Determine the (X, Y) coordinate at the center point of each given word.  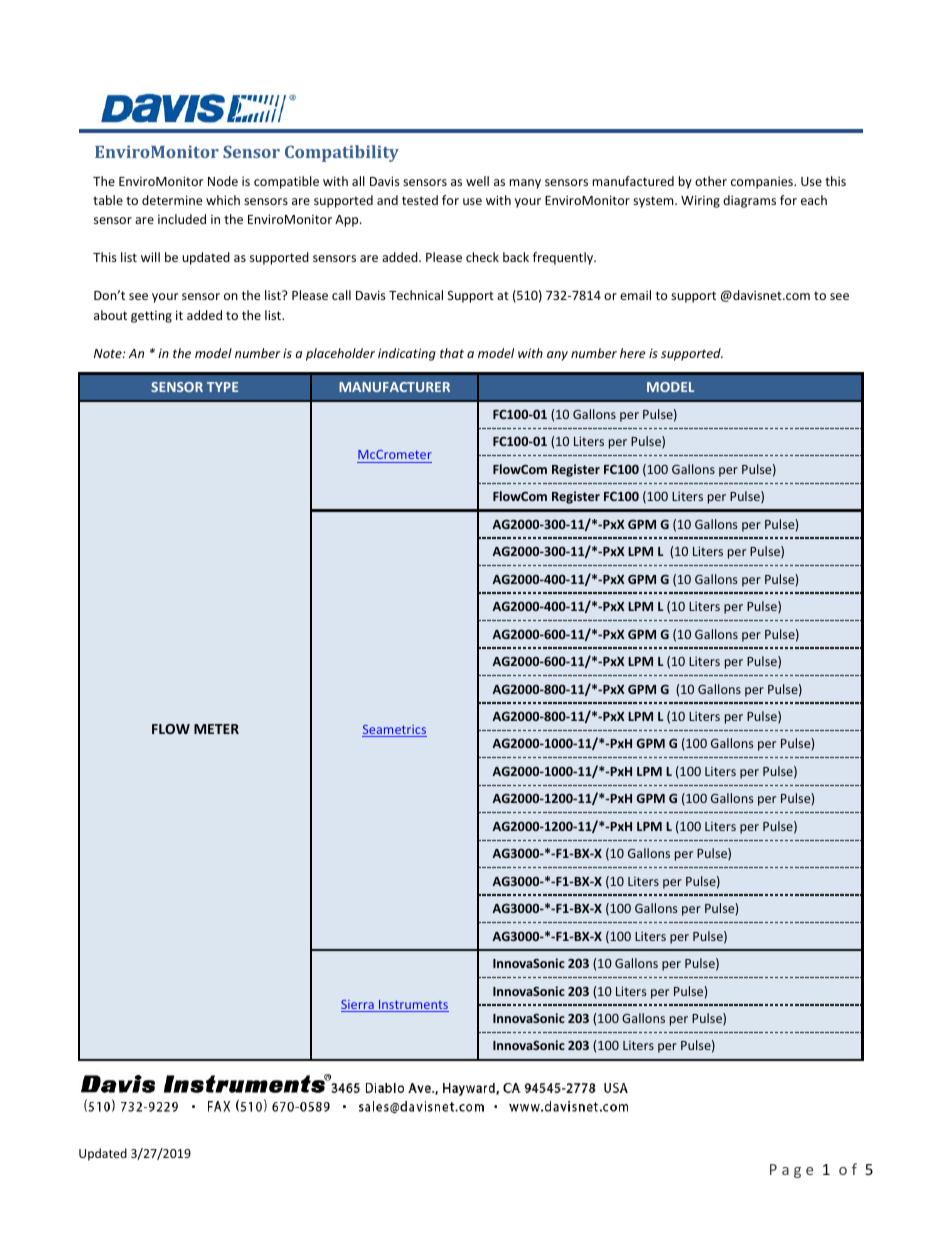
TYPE (222, 387)
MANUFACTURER (394, 387)
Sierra (358, 1006)
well (477, 181)
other (711, 181)
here (632, 353)
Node (223, 181)
